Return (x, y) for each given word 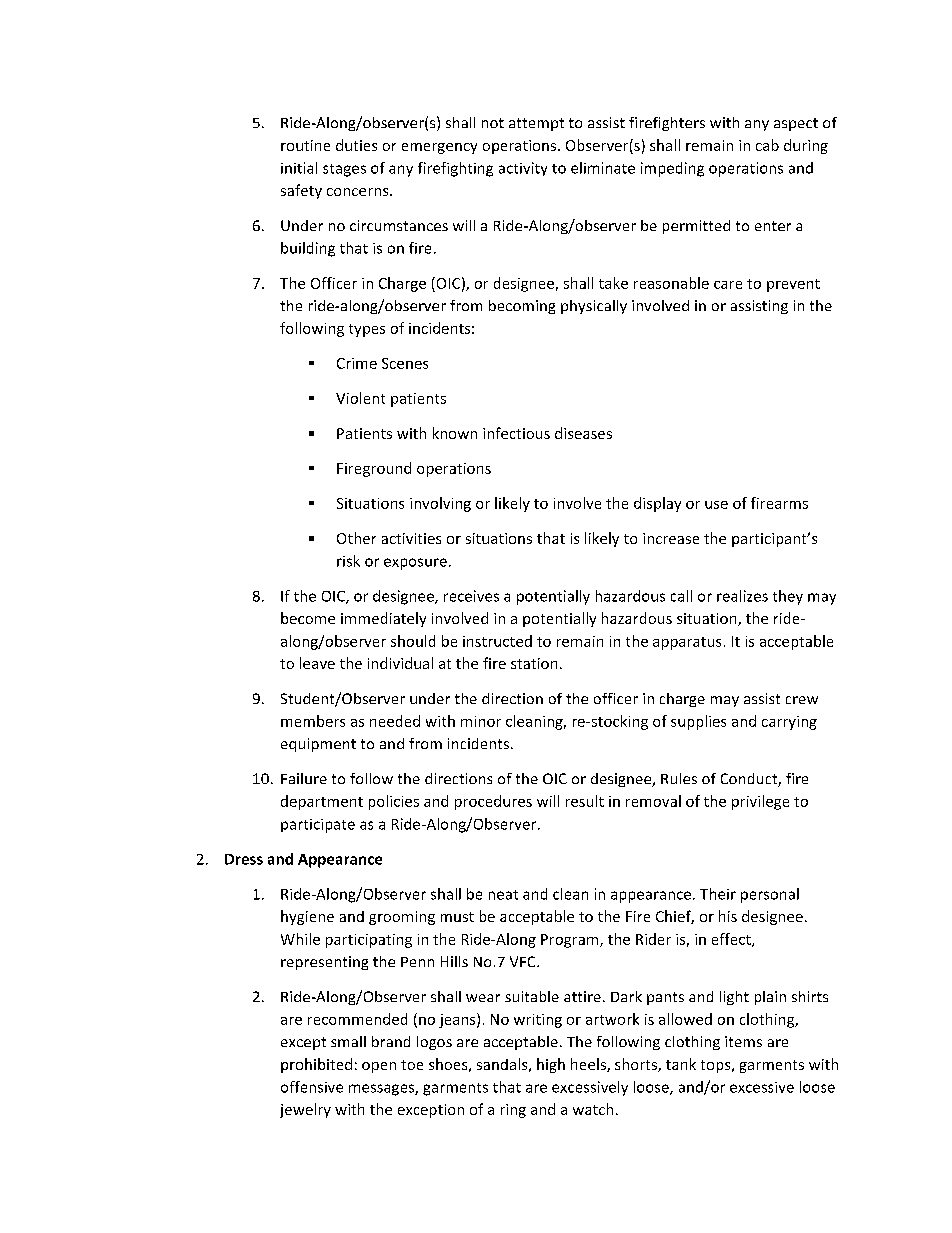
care (728, 285)
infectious (516, 433)
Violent (360, 398)
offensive (312, 1087)
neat (503, 895)
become (308, 618)
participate (318, 826)
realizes (742, 596)
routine (305, 145)
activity (523, 169)
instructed (497, 641)
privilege (760, 802)
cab (767, 145)
